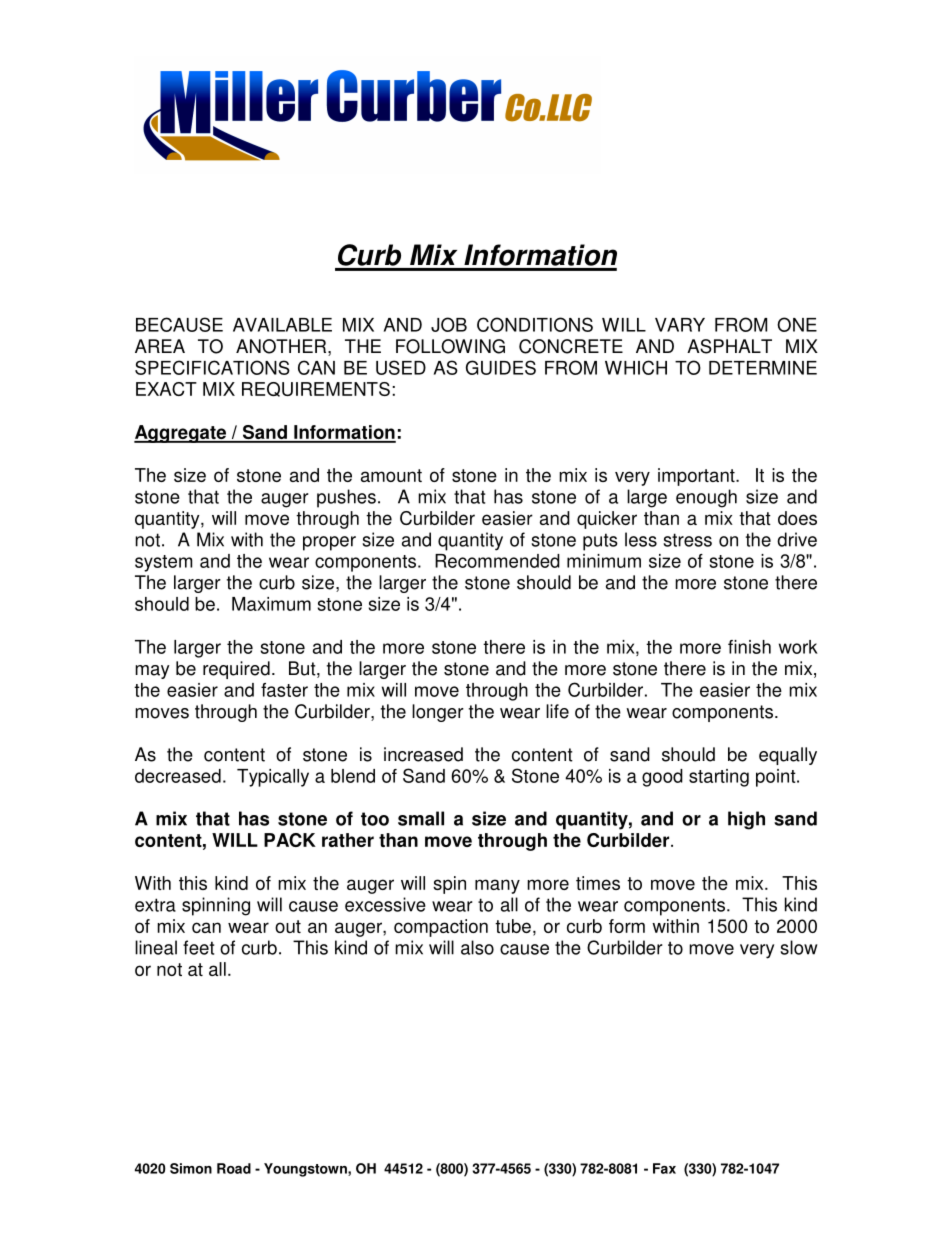  What do you see at coordinates (234, 1168) in the page?
I see `Road` at bounding box center [234, 1168].
